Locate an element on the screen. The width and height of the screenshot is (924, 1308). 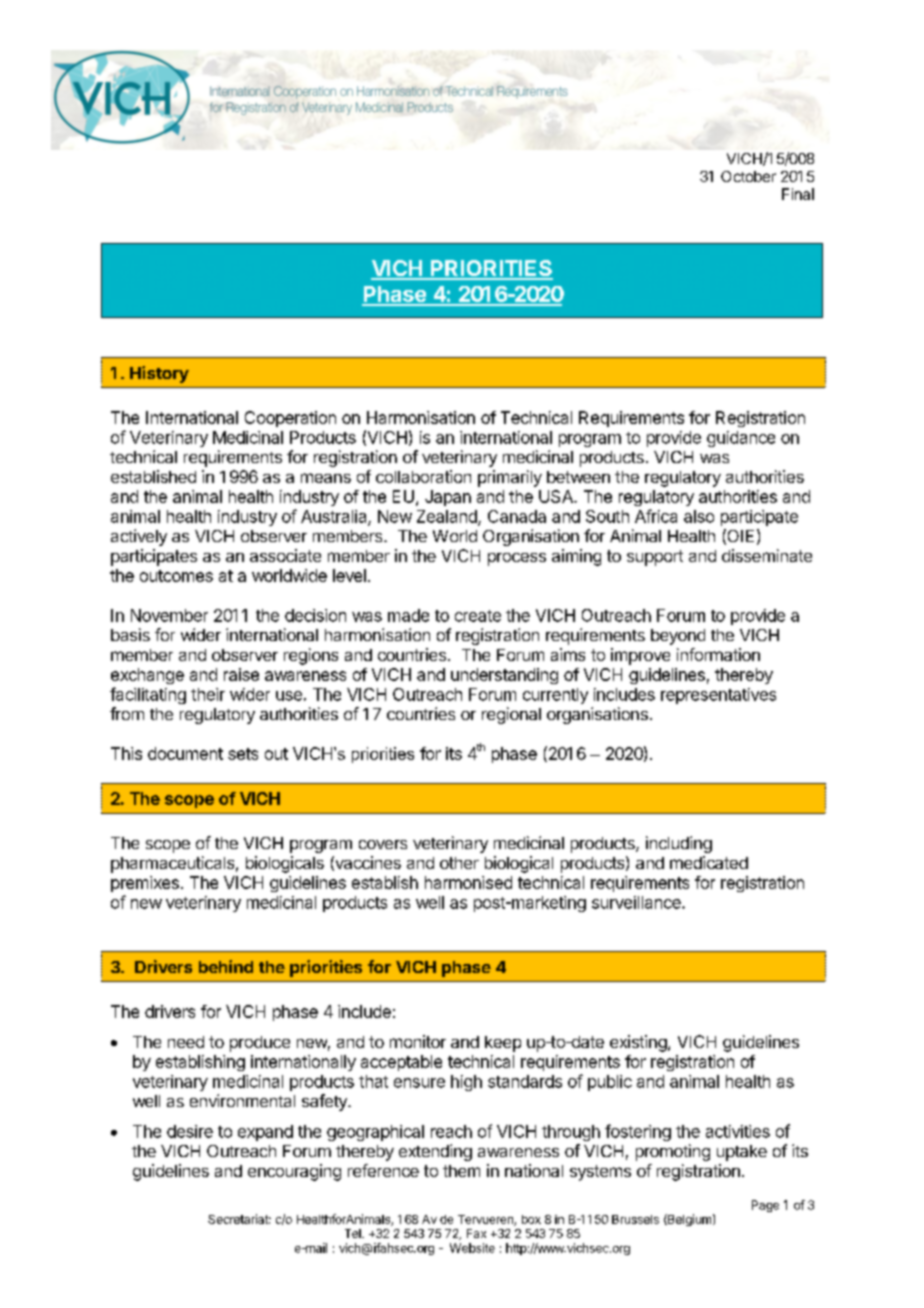
their is located at coordinates (208, 694).
